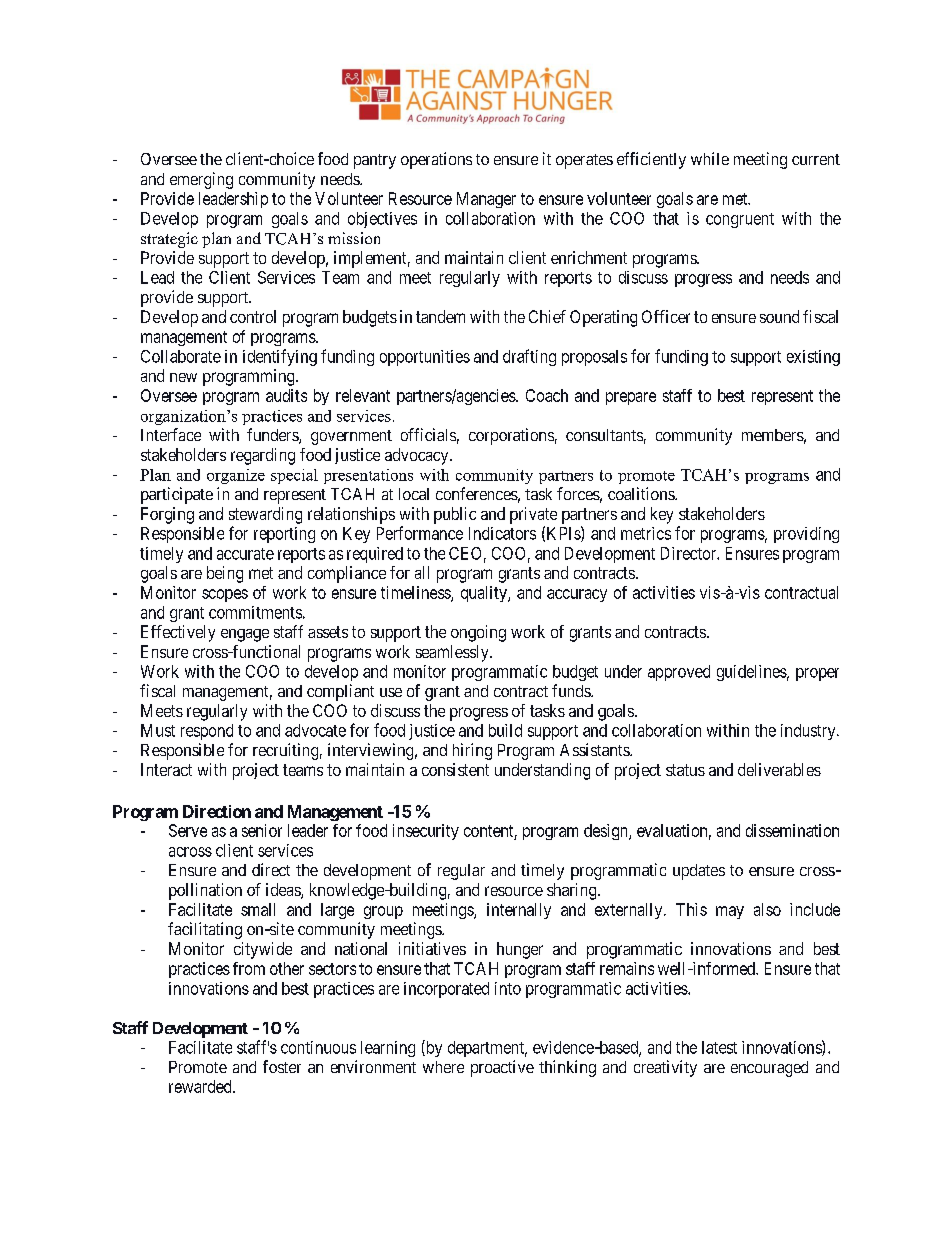 Image resolution: width=952 pixels, height=1233 pixels. I want to click on respond, so click(207, 732).
